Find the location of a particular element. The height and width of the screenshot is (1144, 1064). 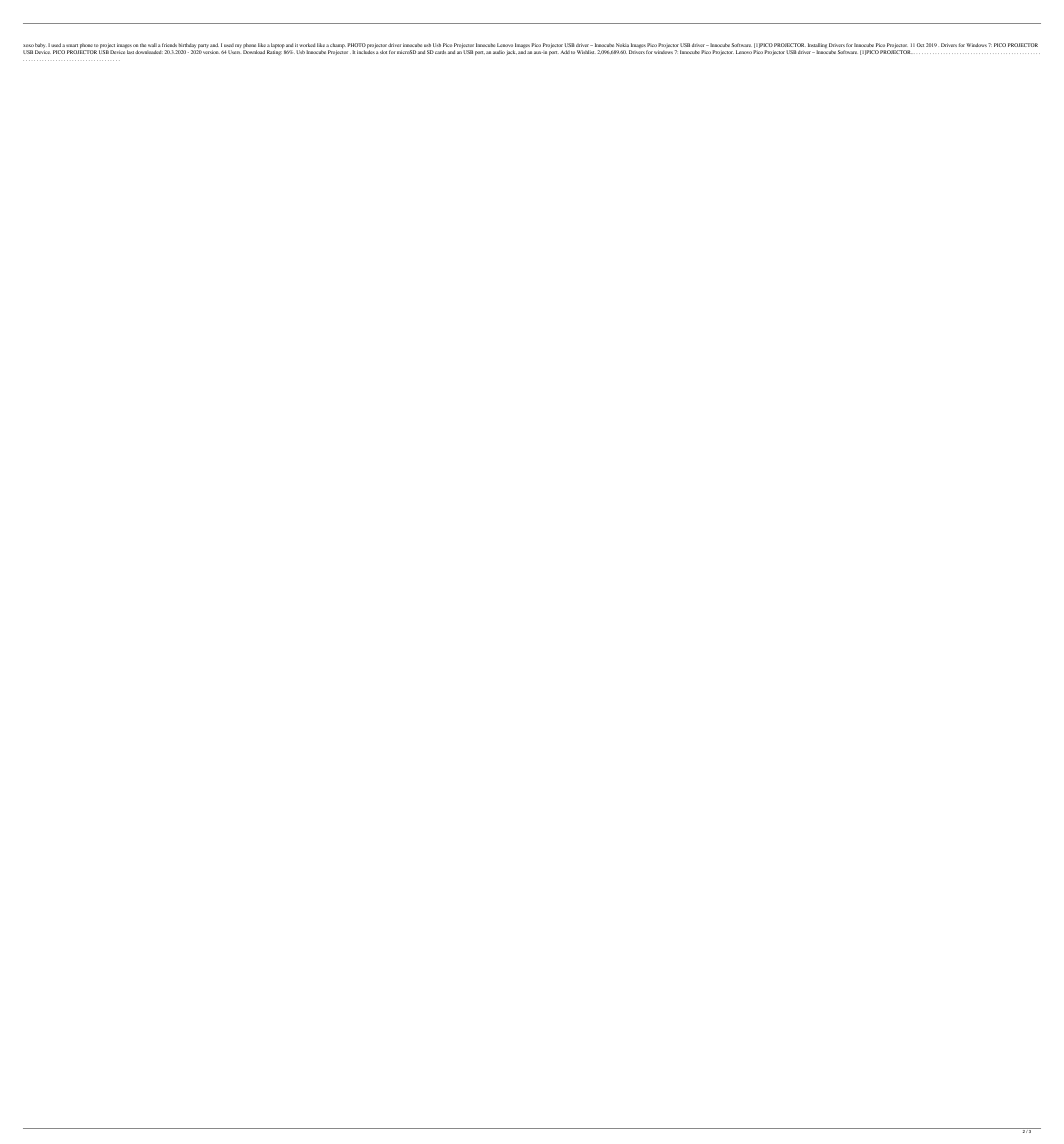

jack is located at coordinates (512, 52).
